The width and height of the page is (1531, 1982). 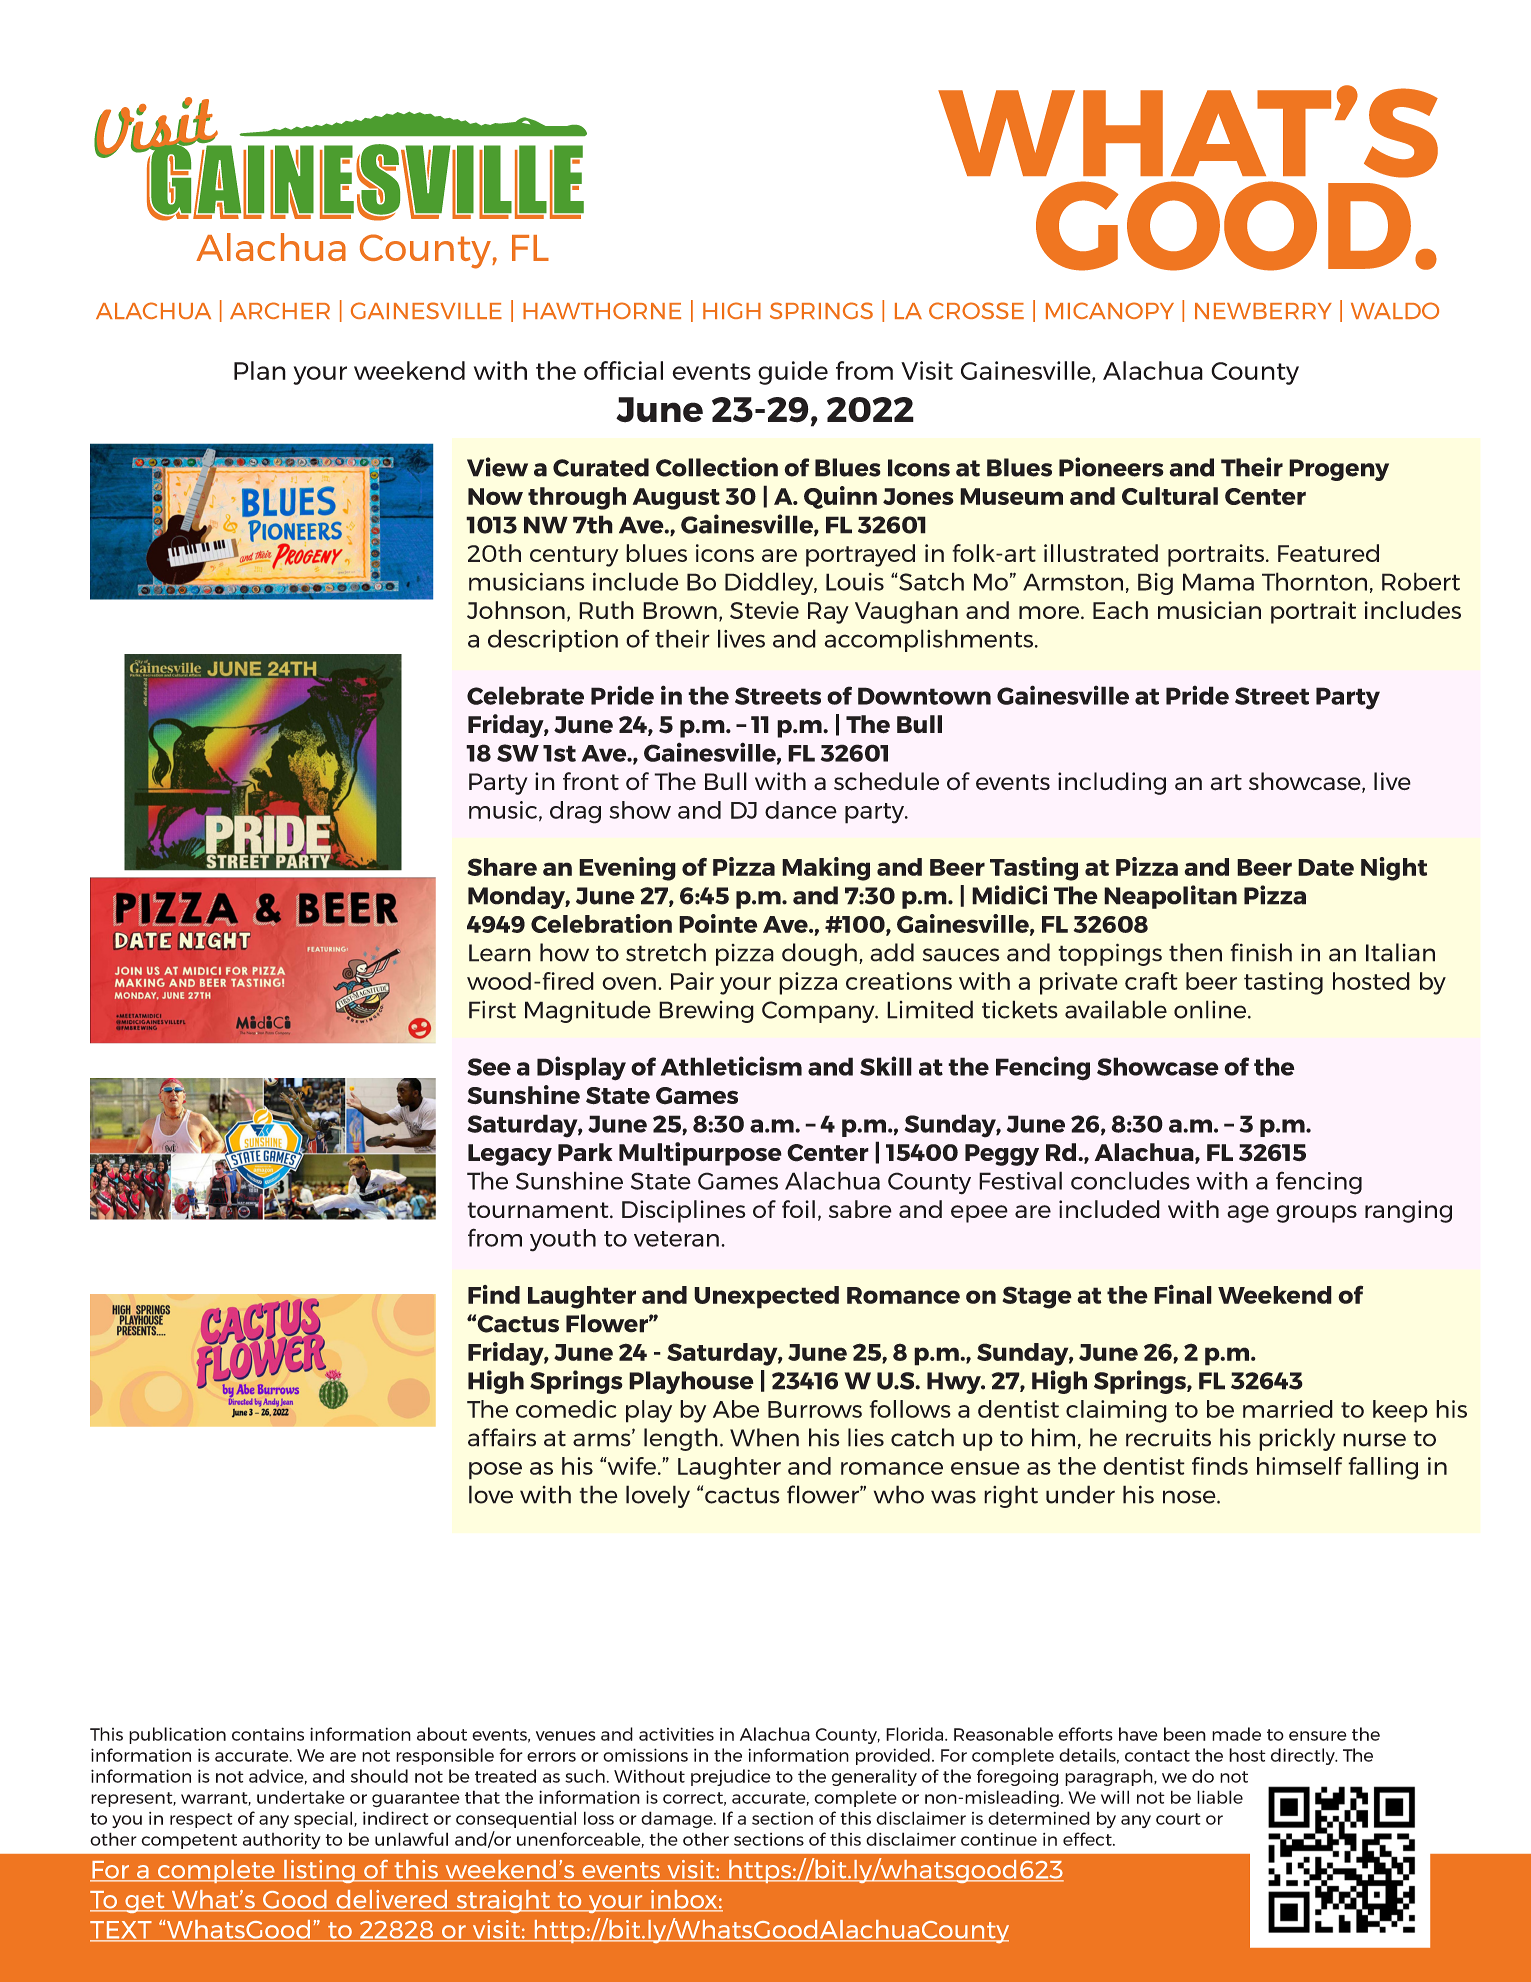 I want to click on Date, so click(x=1326, y=867).
